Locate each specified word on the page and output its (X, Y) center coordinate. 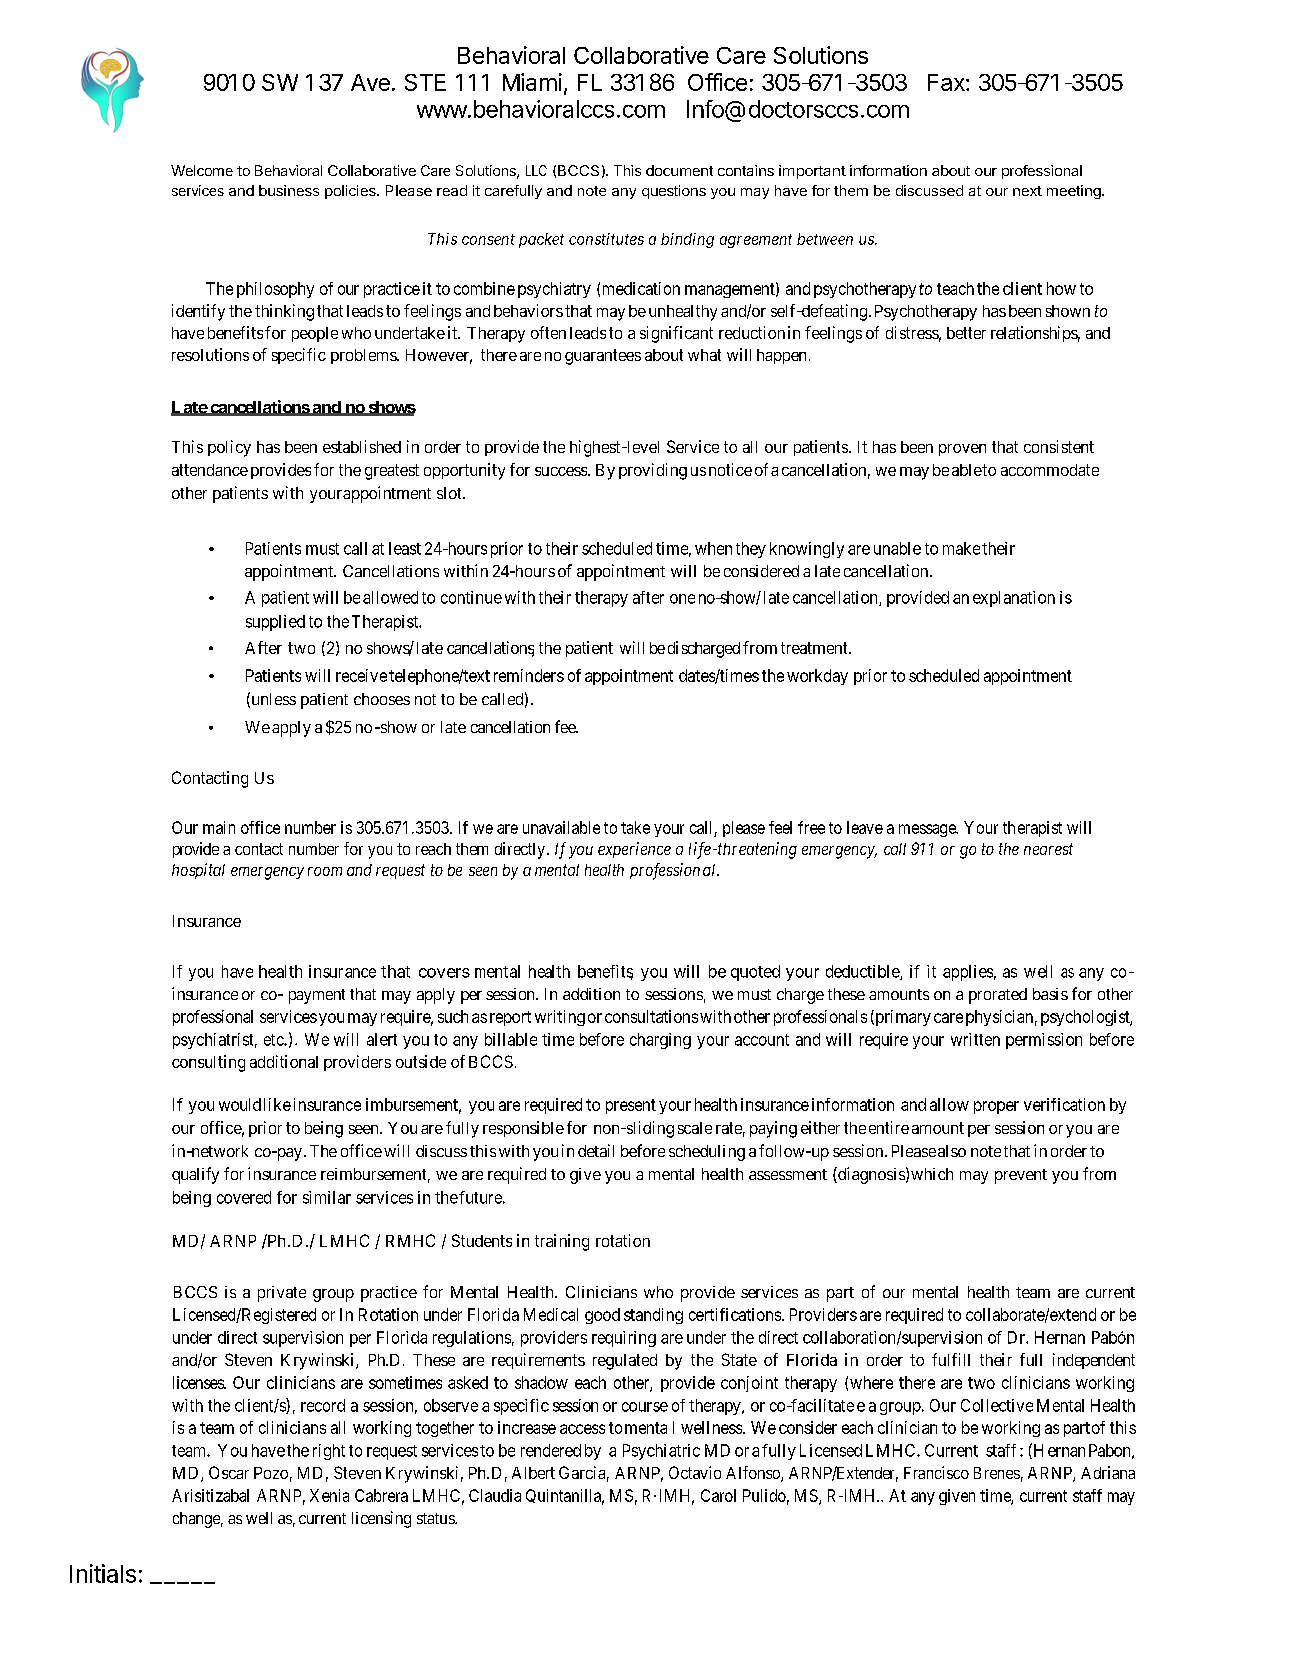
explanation (1014, 599)
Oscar (229, 1472)
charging (660, 1041)
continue (471, 597)
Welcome (202, 170)
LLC (536, 170)
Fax (947, 82)
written (975, 1039)
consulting (208, 1063)
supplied (275, 623)
